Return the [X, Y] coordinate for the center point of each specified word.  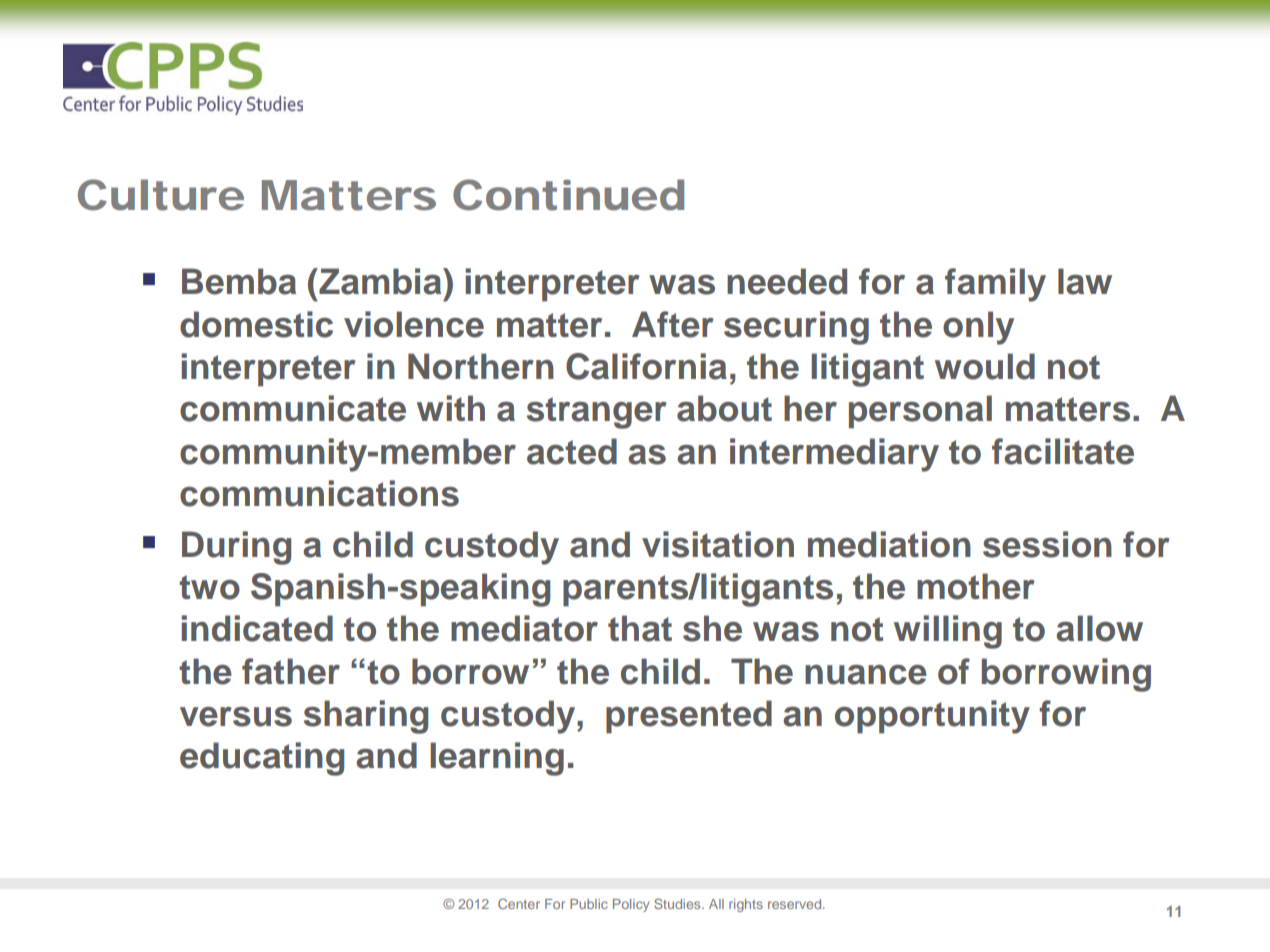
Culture [161, 195]
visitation [718, 544]
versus [236, 717]
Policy [631, 905]
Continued [568, 195]
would [985, 366]
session [1047, 544]
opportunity [932, 717]
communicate [293, 408]
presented [689, 717]
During [236, 548]
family [995, 285]
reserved [796, 904]
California [646, 366]
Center [519, 903]
